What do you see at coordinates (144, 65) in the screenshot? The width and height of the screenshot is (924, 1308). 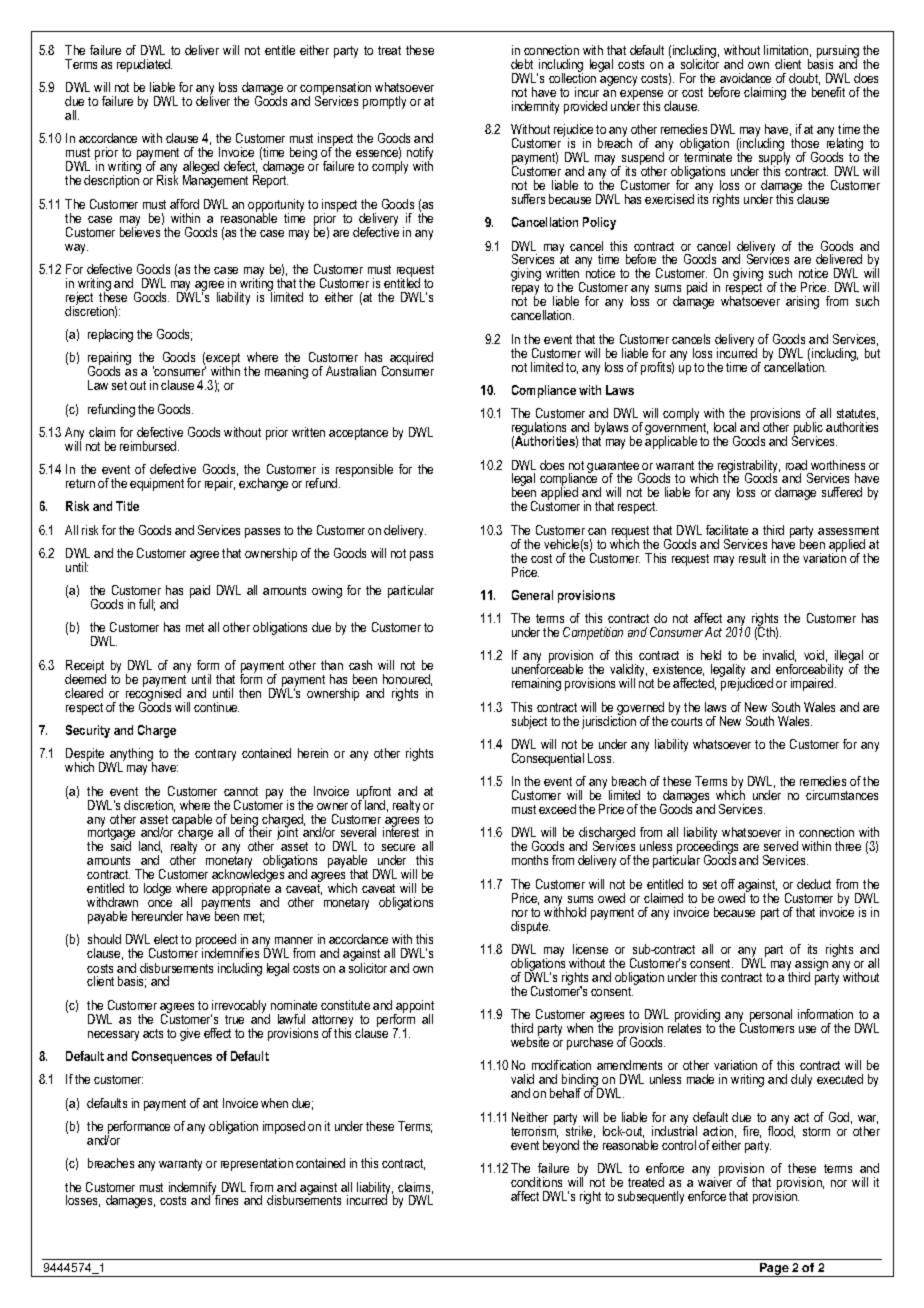 I see `repudiated` at bounding box center [144, 65].
